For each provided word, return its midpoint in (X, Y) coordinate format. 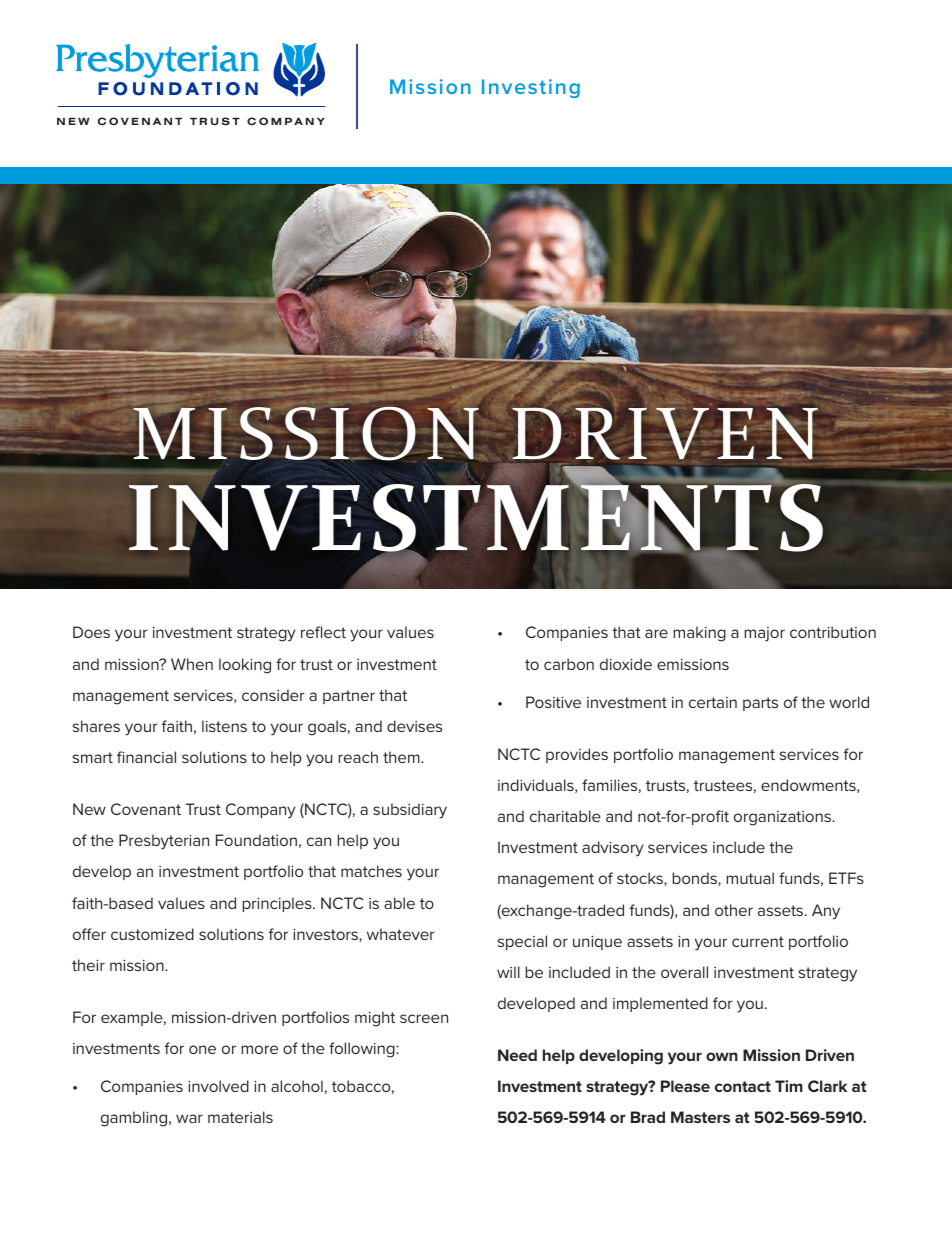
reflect (323, 632)
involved (218, 1086)
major (765, 634)
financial (146, 757)
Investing (531, 88)
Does (91, 632)
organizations (783, 818)
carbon (569, 664)
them (402, 757)
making (700, 634)
